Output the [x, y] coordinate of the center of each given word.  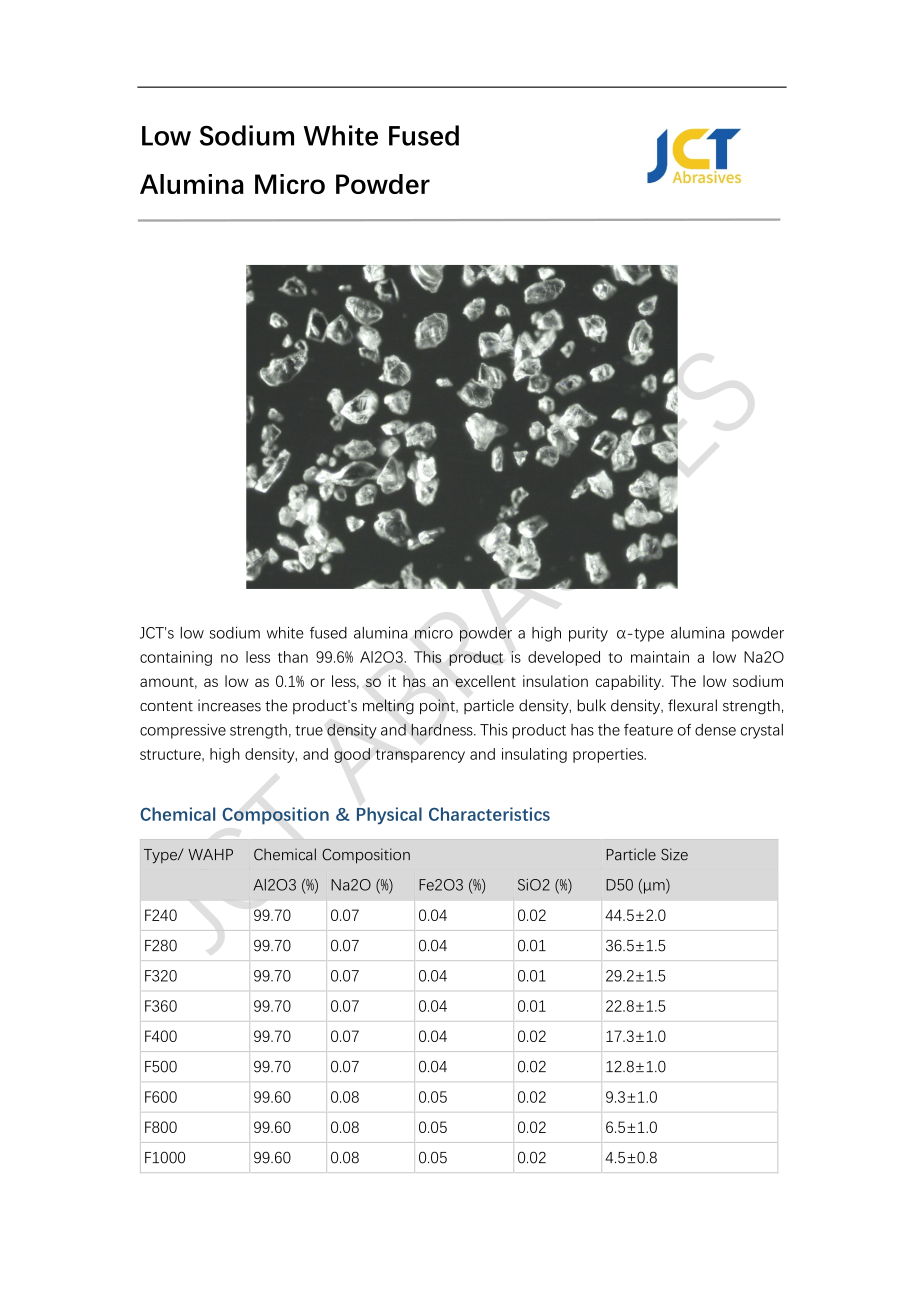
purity [588, 634]
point [438, 707]
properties [609, 755]
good [352, 755]
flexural [692, 705]
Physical [389, 816]
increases [229, 705]
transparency [420, 756]
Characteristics [489, 814]
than [293, 657]
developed [564, 658]
